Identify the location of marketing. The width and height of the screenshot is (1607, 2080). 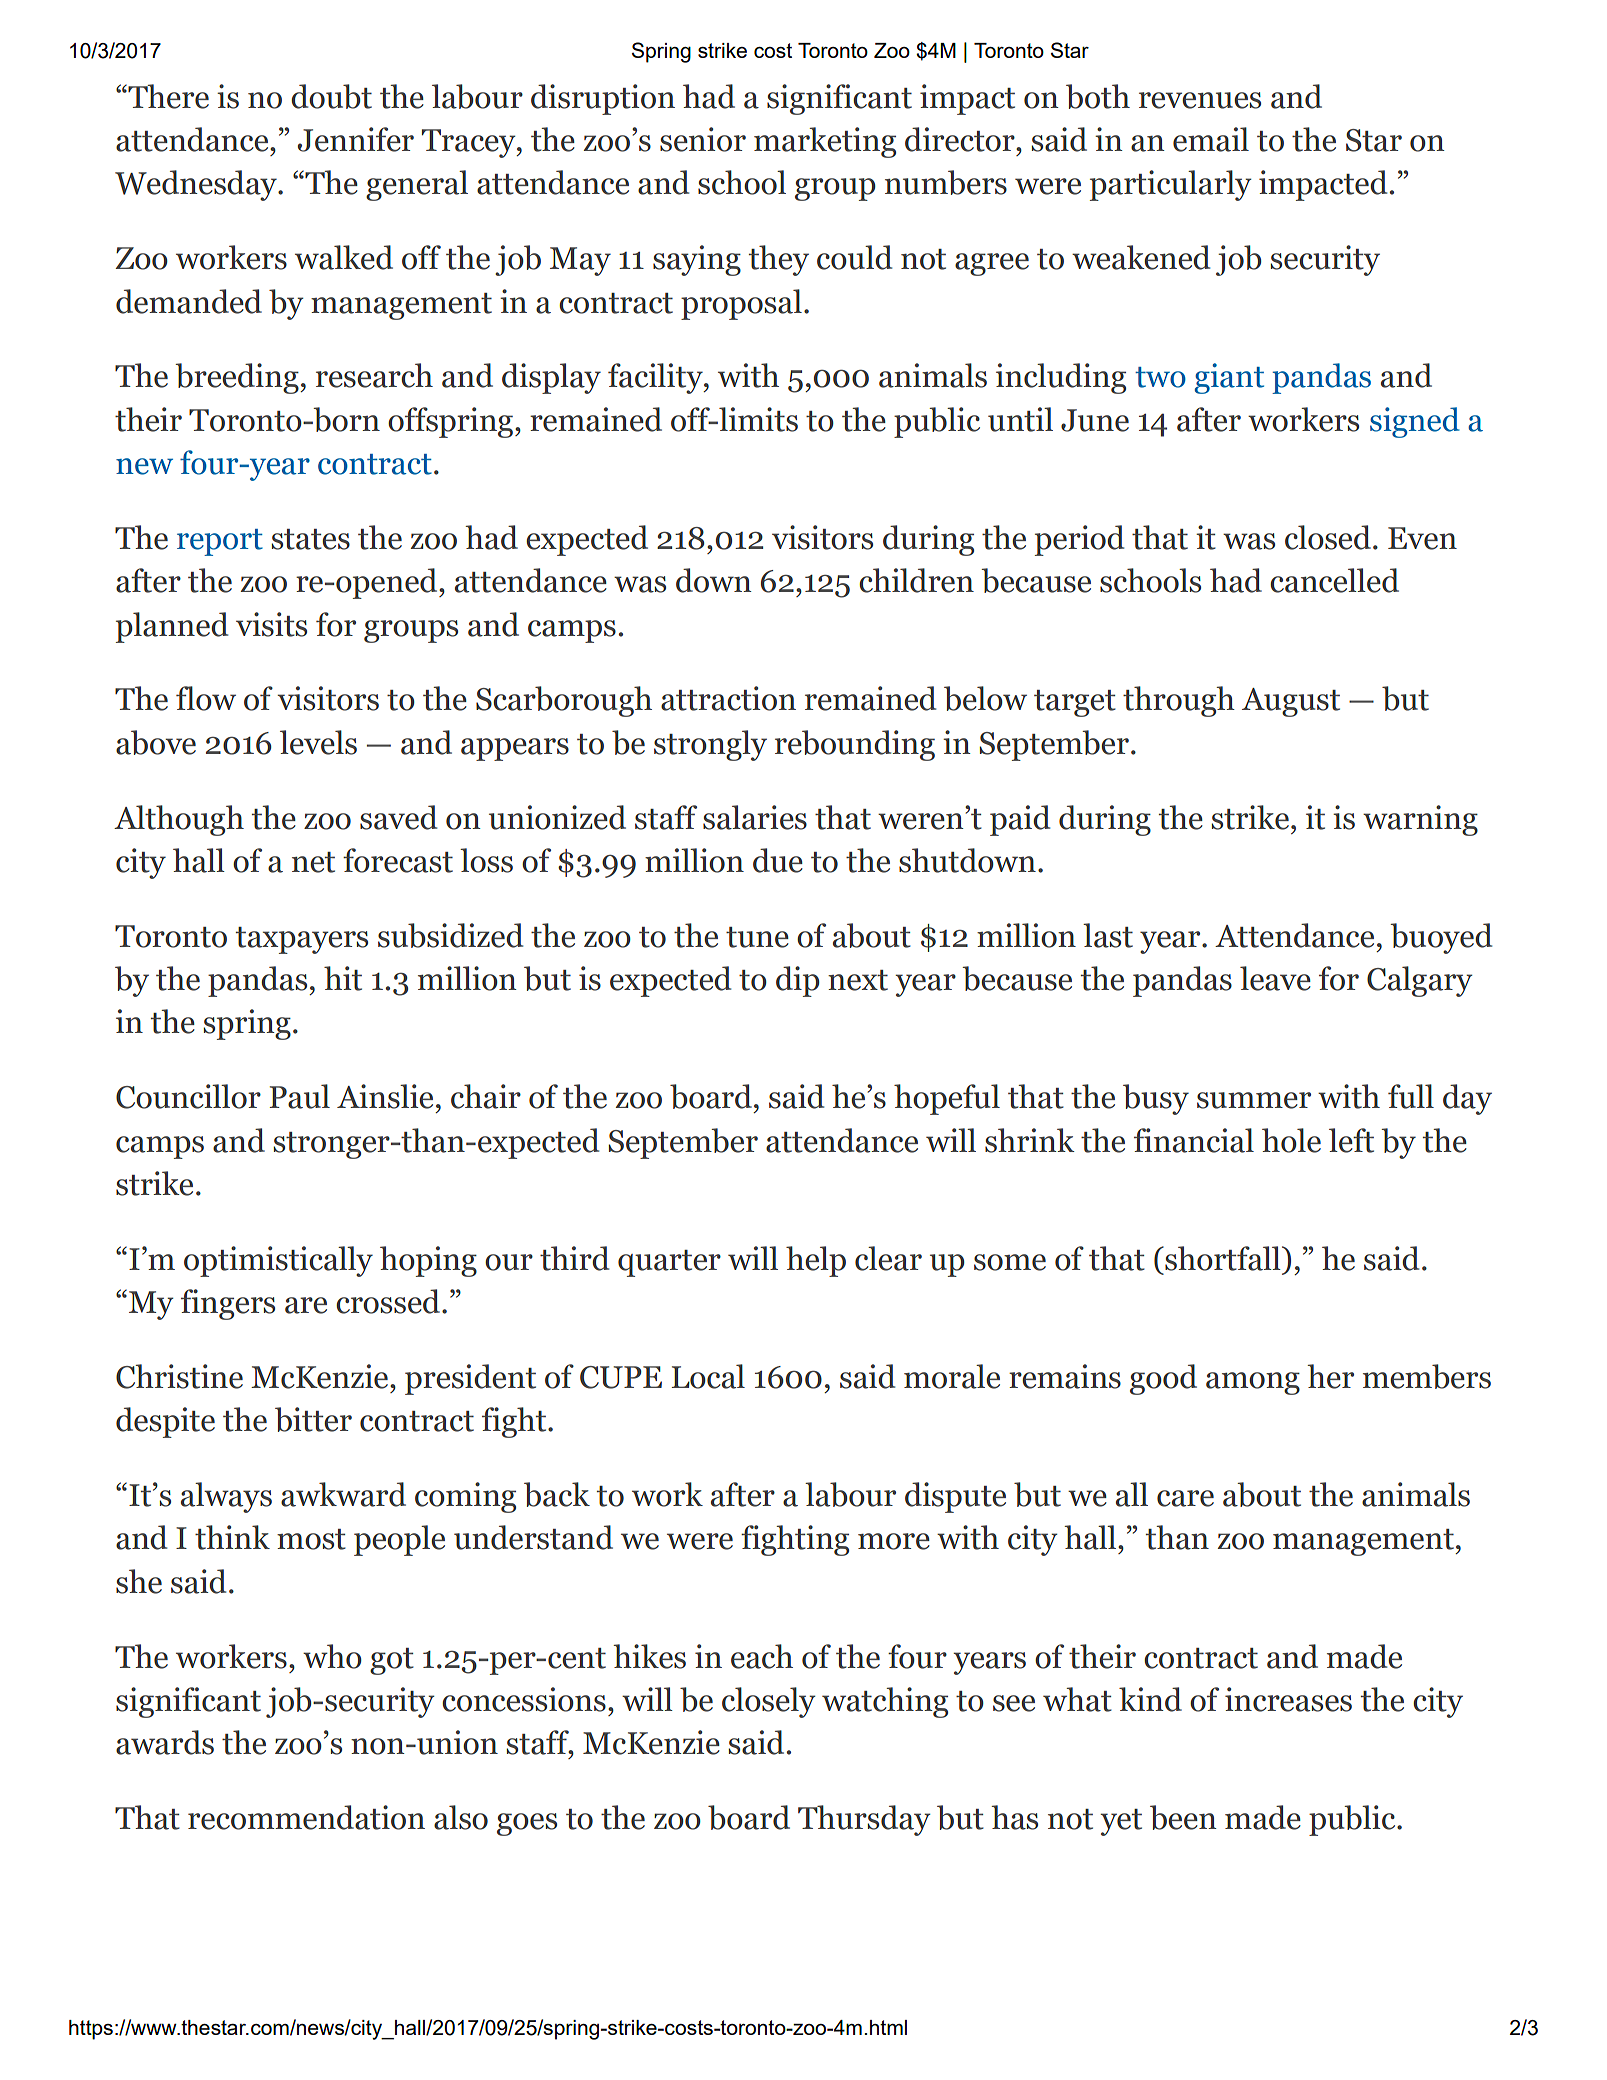
(825, 142).
